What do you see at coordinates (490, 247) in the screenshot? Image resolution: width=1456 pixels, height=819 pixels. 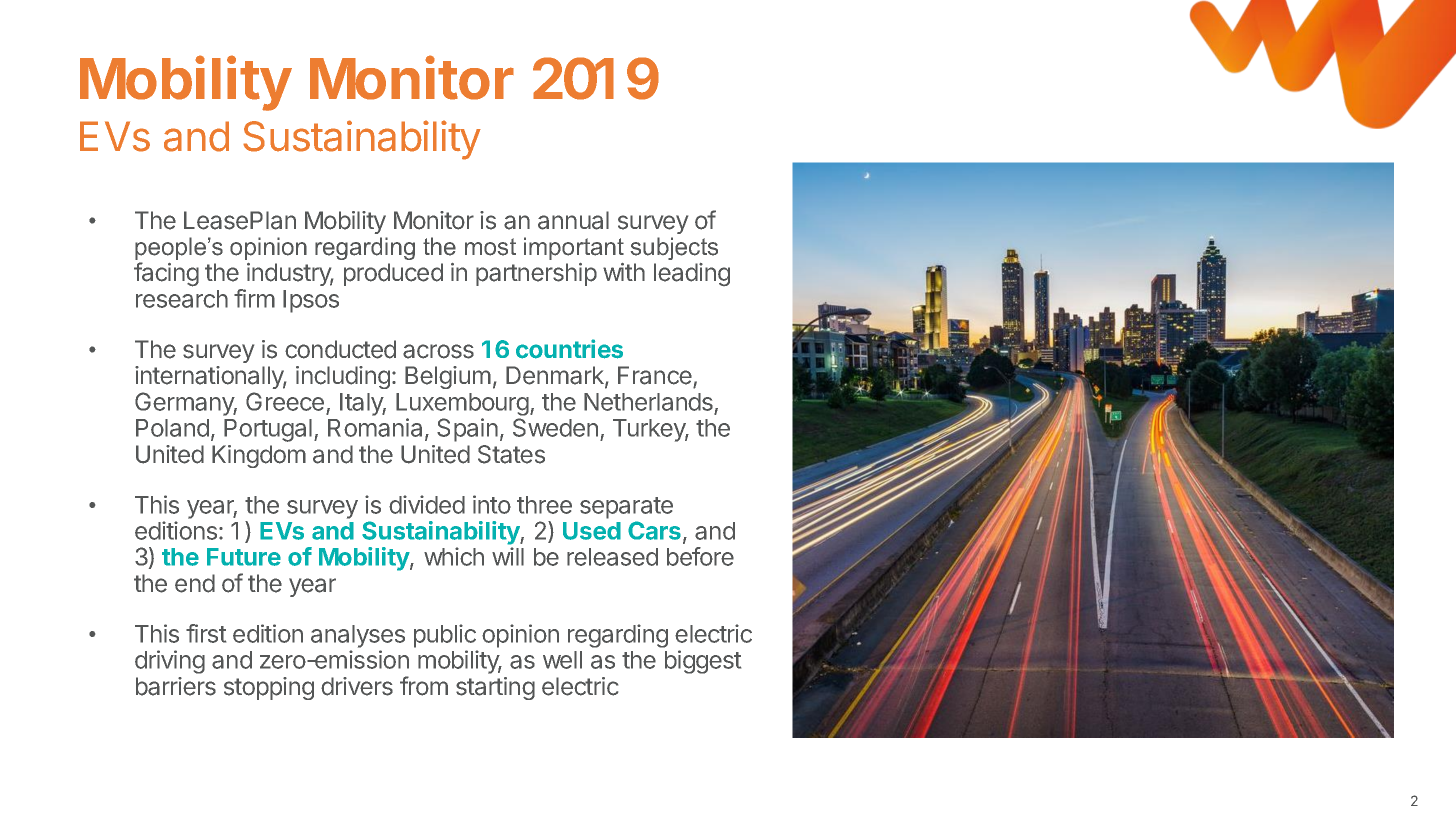 I see `most` at bounding box center [490, 247].
